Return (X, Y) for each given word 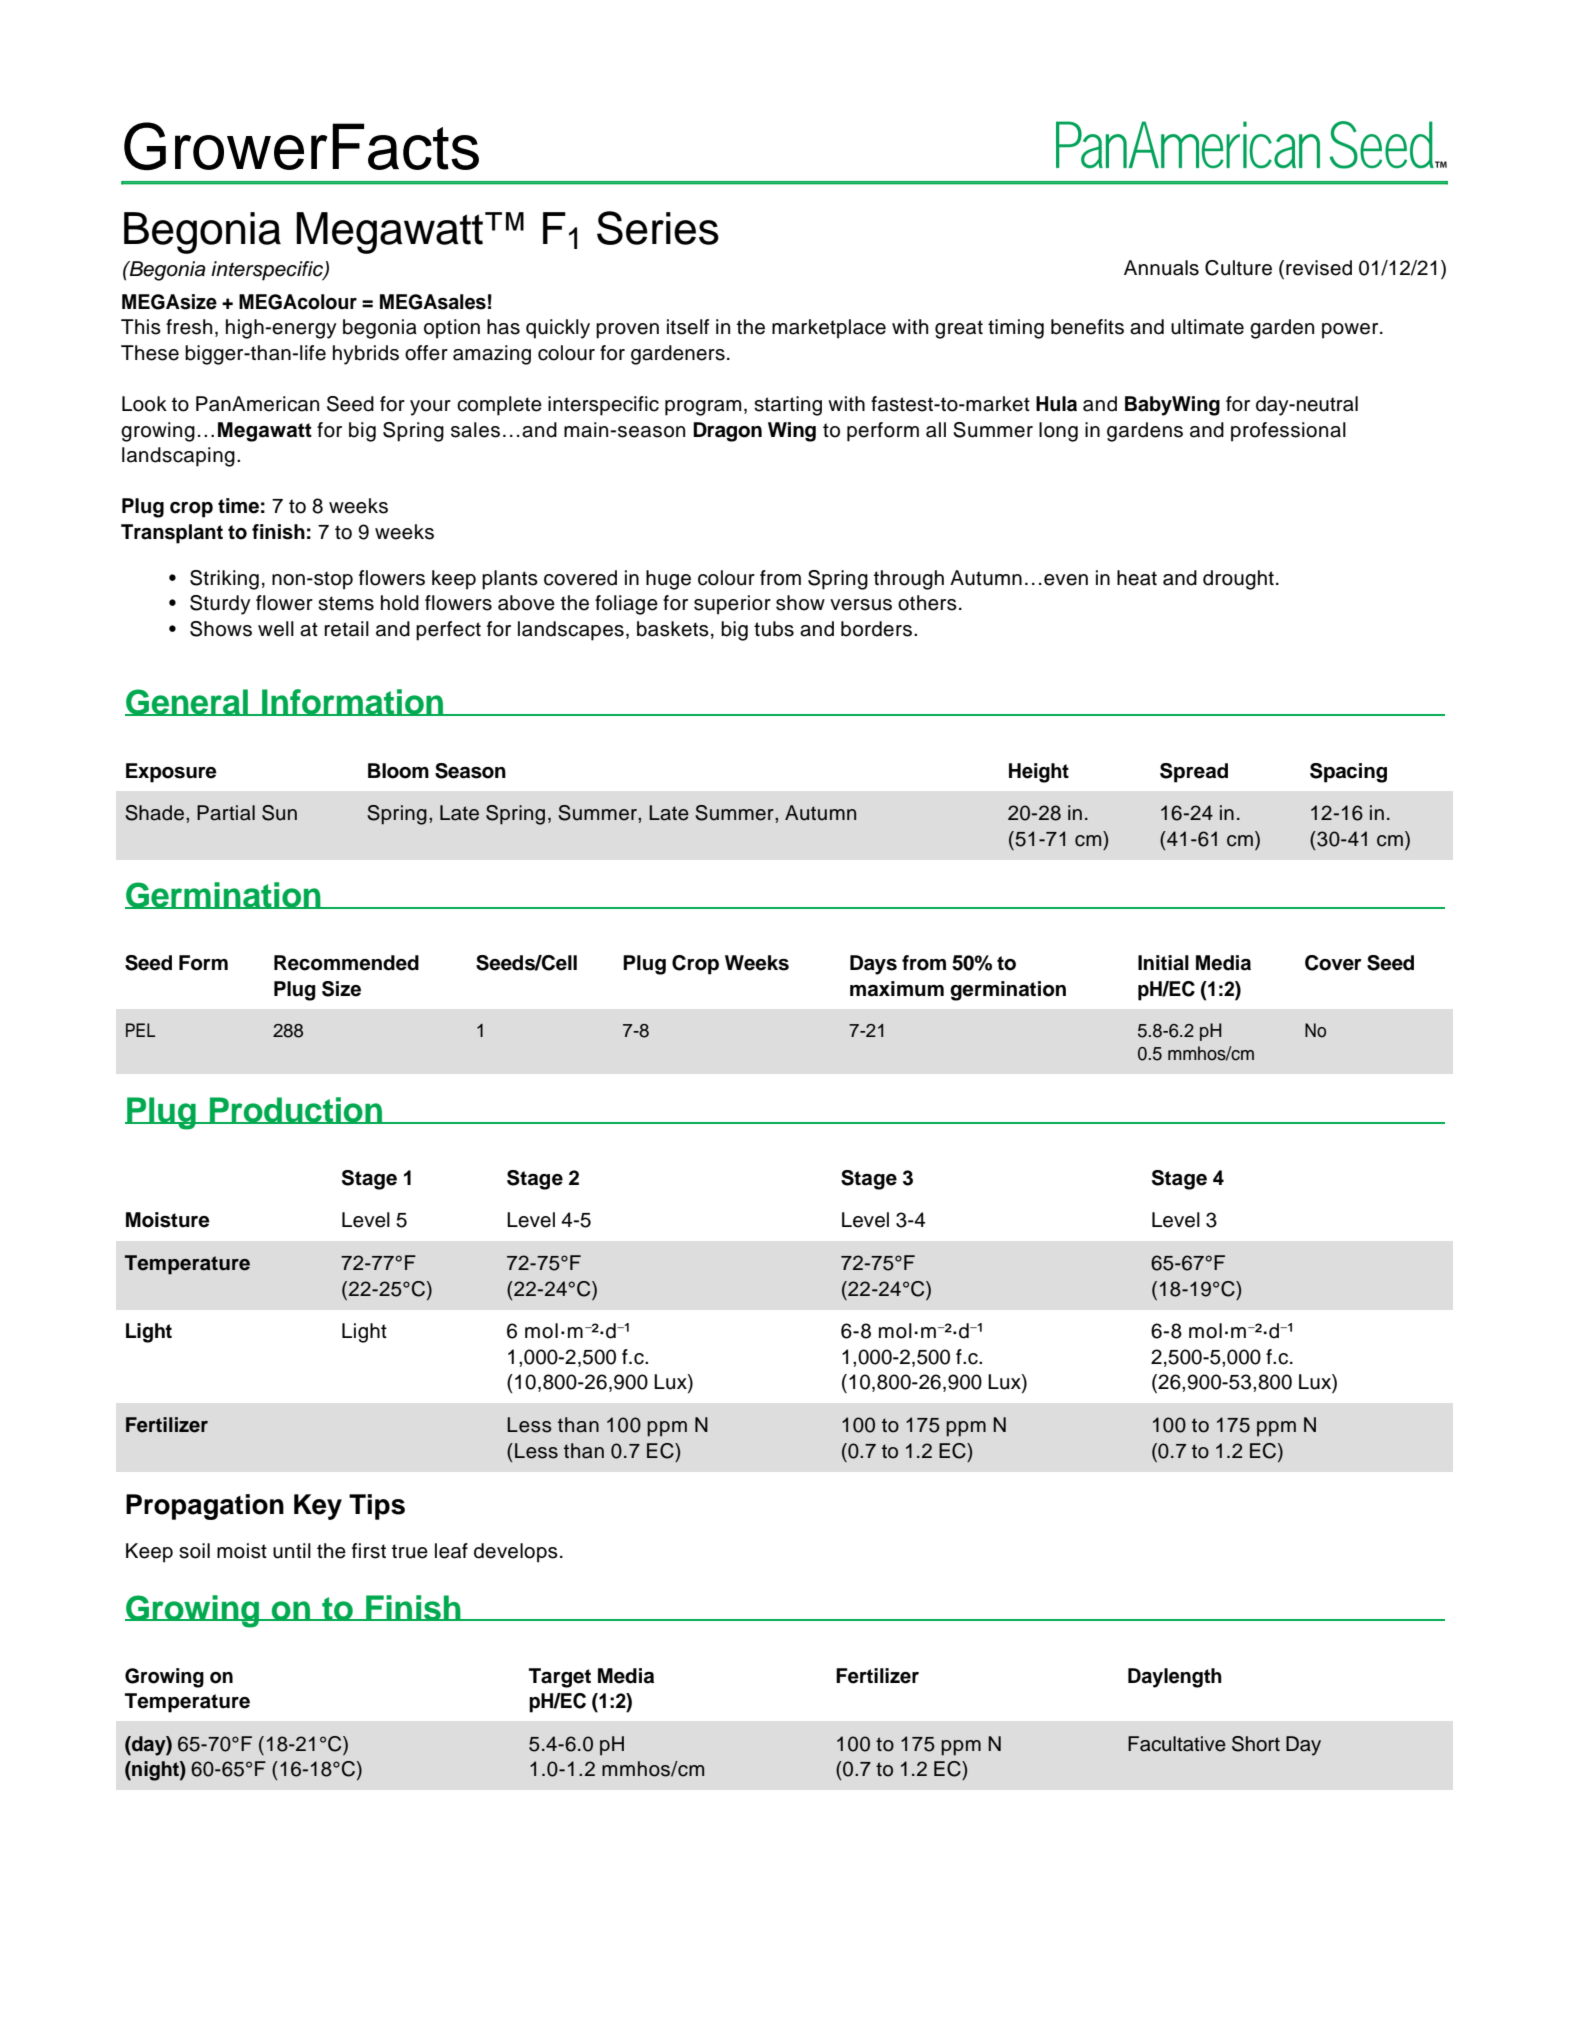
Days (873, 965)
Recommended (346, 963)
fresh (189, 327)
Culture (1238, 268)
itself (688, 327)
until (292, 1551)
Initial (1163, 963)
